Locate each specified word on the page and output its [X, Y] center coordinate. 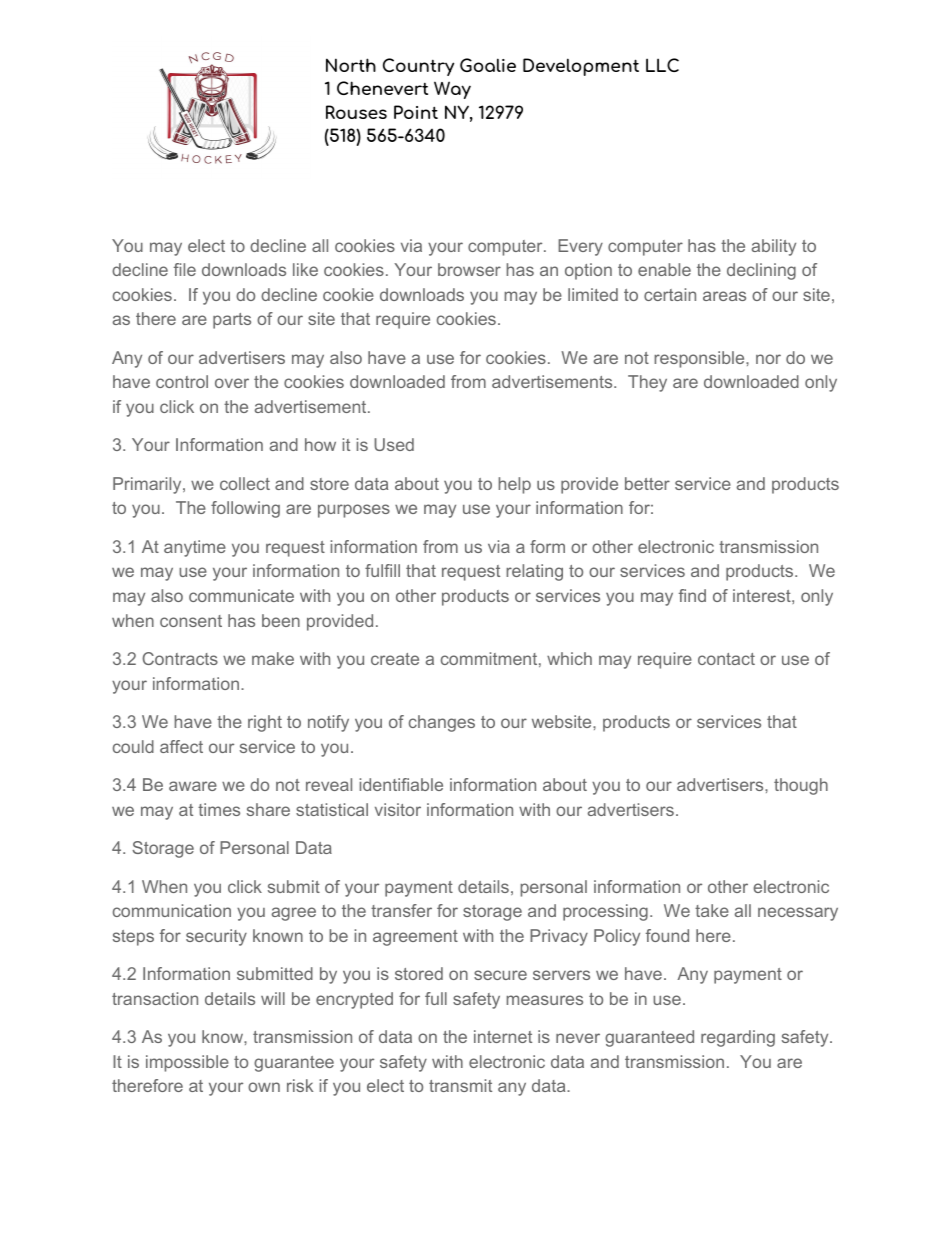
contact [726, 659]
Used [394, 444]
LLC [662, 65]
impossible [187, 1063]
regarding [738, 1038]
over [232, 383]
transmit [460, 1085]
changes [442, 723]
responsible [700, 359]
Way [452, 90]
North [351, 65]
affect [181, 746]
